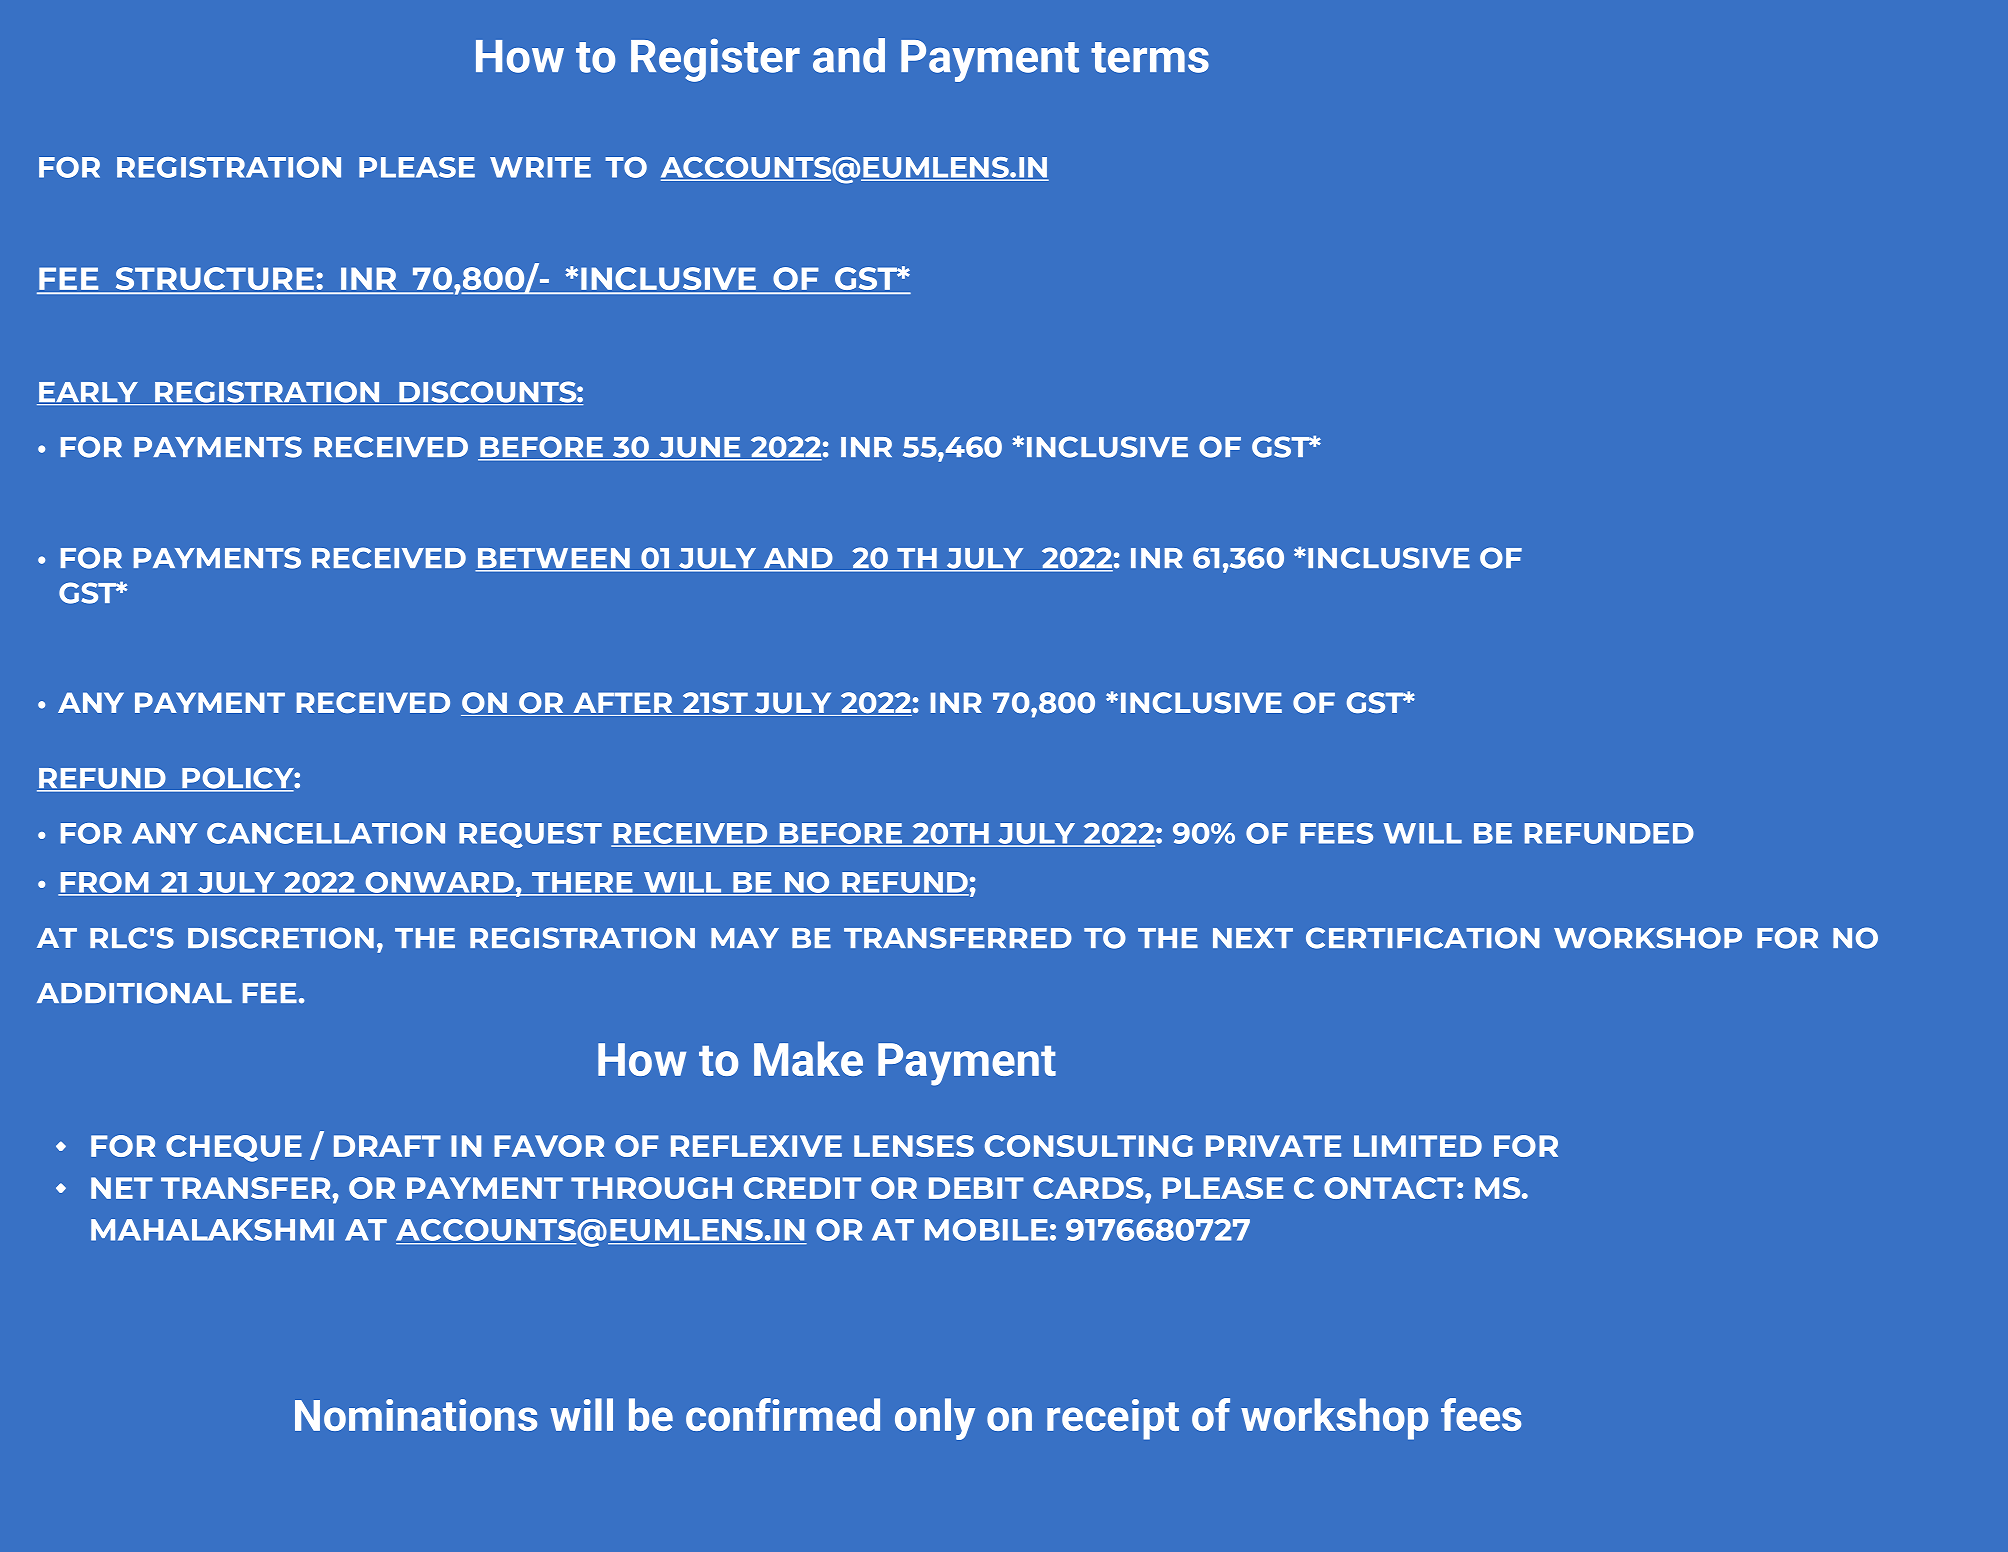 The height and width of the image is (1552, 2008). Describe the element at coordinates (623, 702) in the image. I see `AFTER` at that location.
